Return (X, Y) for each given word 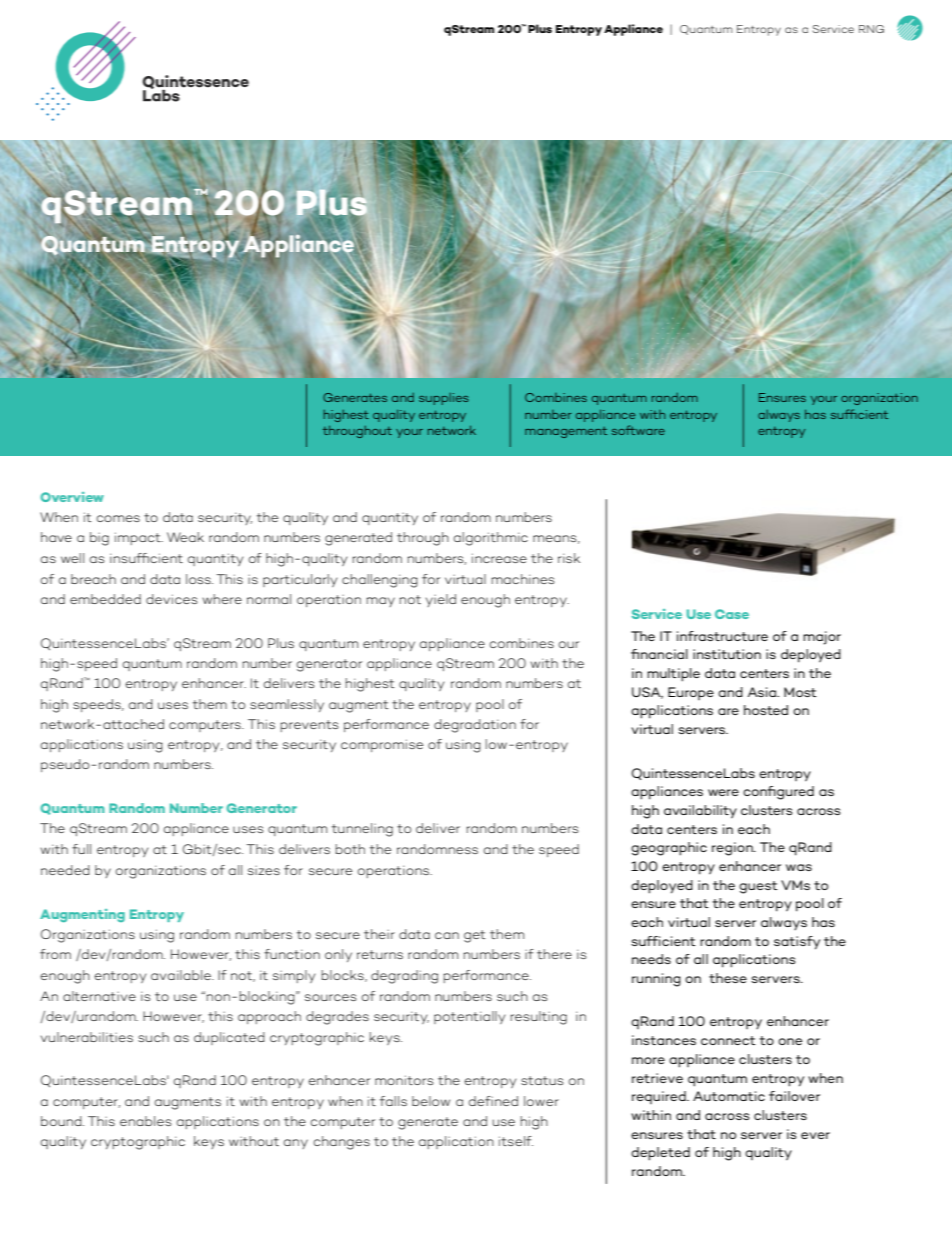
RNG (871, 29)
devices (172, 599)
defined (493, 1101)
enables (146, 1121)
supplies (444, 399)
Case (732, 614)
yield (441, 600)
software (638, 430)
